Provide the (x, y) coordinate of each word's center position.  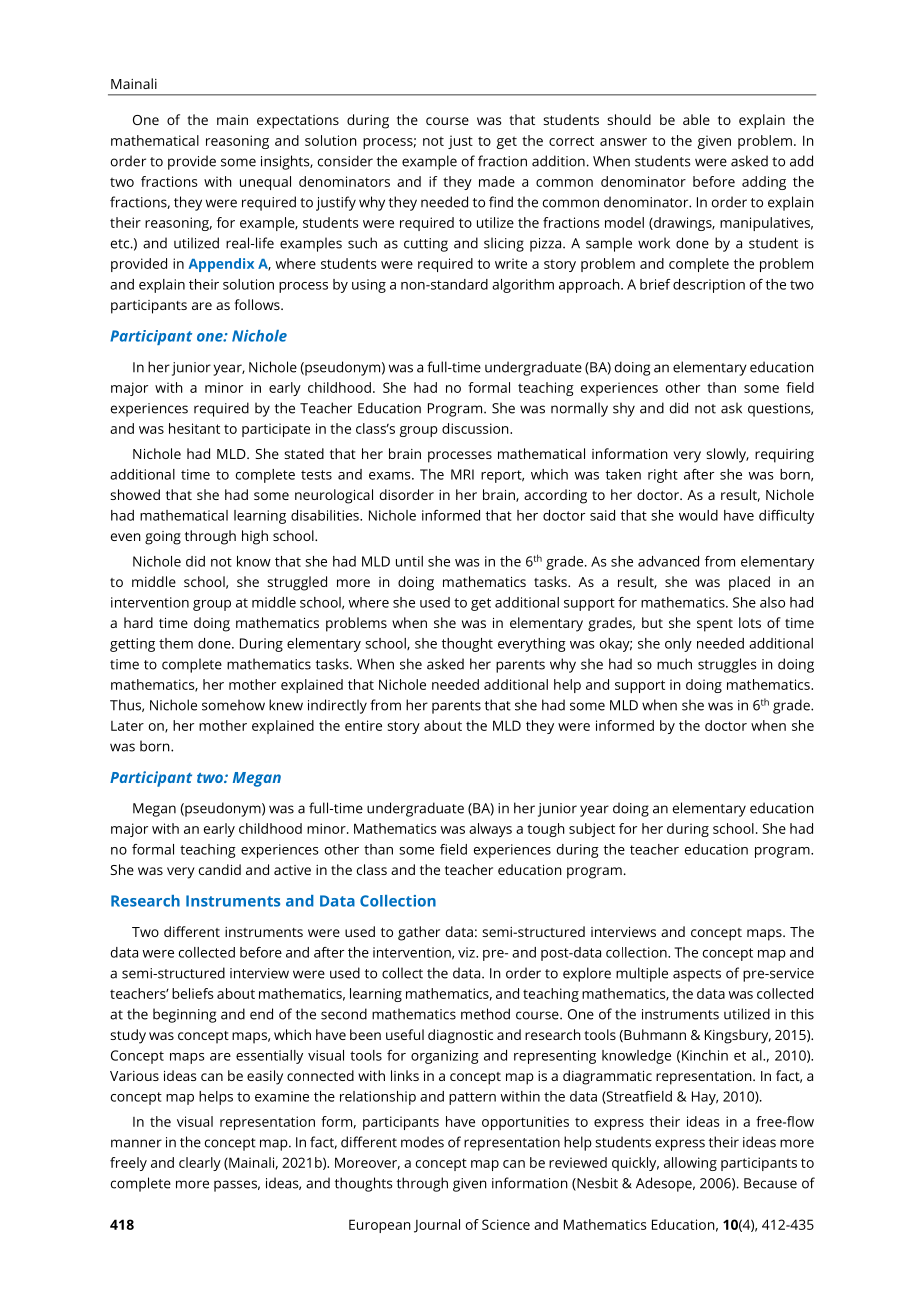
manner (136, 1143)
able (696, 119)
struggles (727, 665)
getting (132, 645)
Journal (437, 1226)
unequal (265, 183)
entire (363, 725)
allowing (690, 1164)
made (497, 181)
